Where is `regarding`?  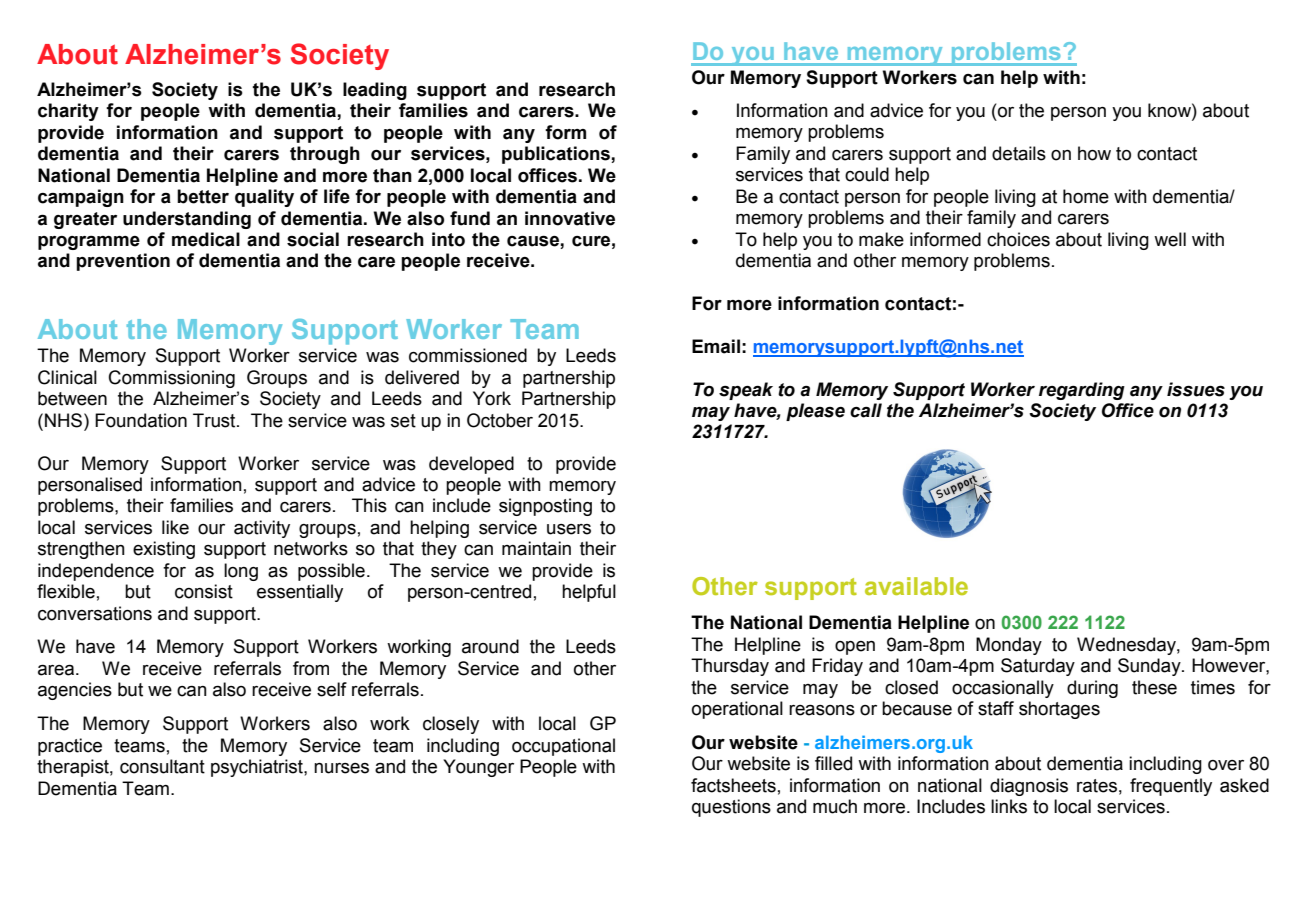
regarding is located at coordinates (1082, 391).
